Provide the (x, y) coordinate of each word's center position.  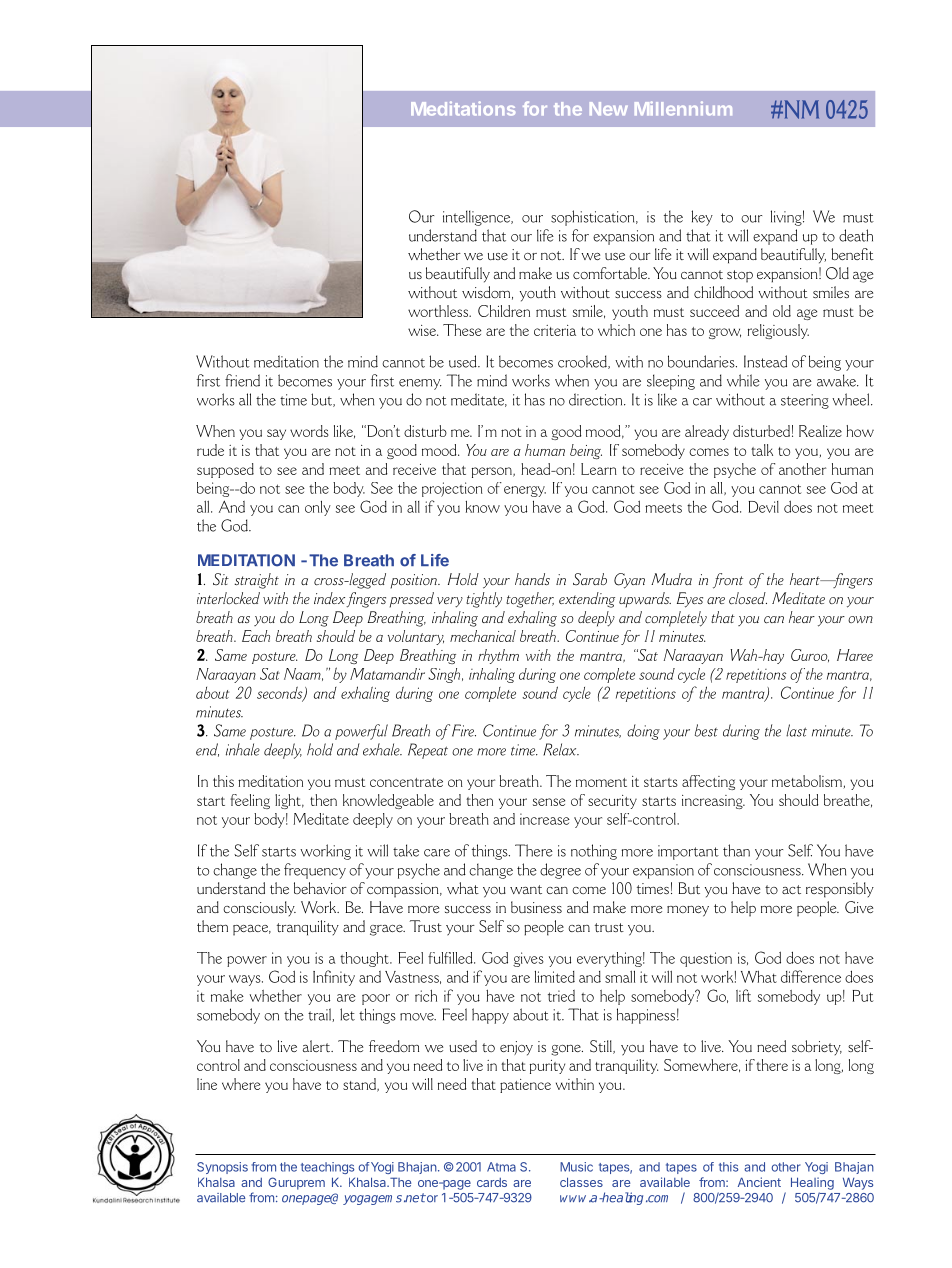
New (609, 109)
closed (748, 598)
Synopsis (222, 1168)
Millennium (683, 108)
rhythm (498, 656)
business (536, 907)
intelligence (478, 218)
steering (805, 401)
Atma (501, 1167)
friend (242, 380)
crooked (583, 362)
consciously (259, 908)
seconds (281, 693)
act (791, 889)
